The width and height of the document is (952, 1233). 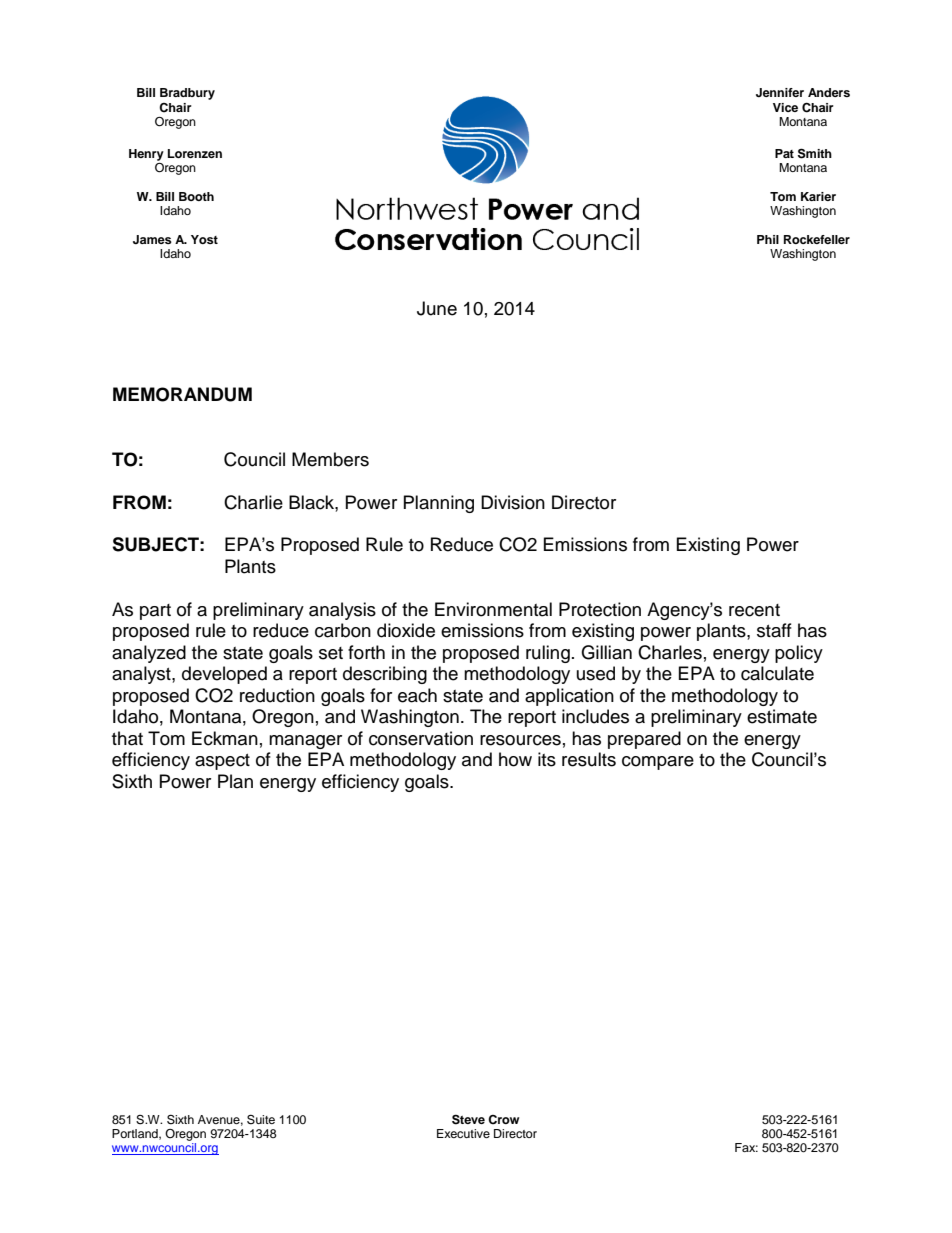 I want to click on Bradbury, so click(x=187, y=94).
